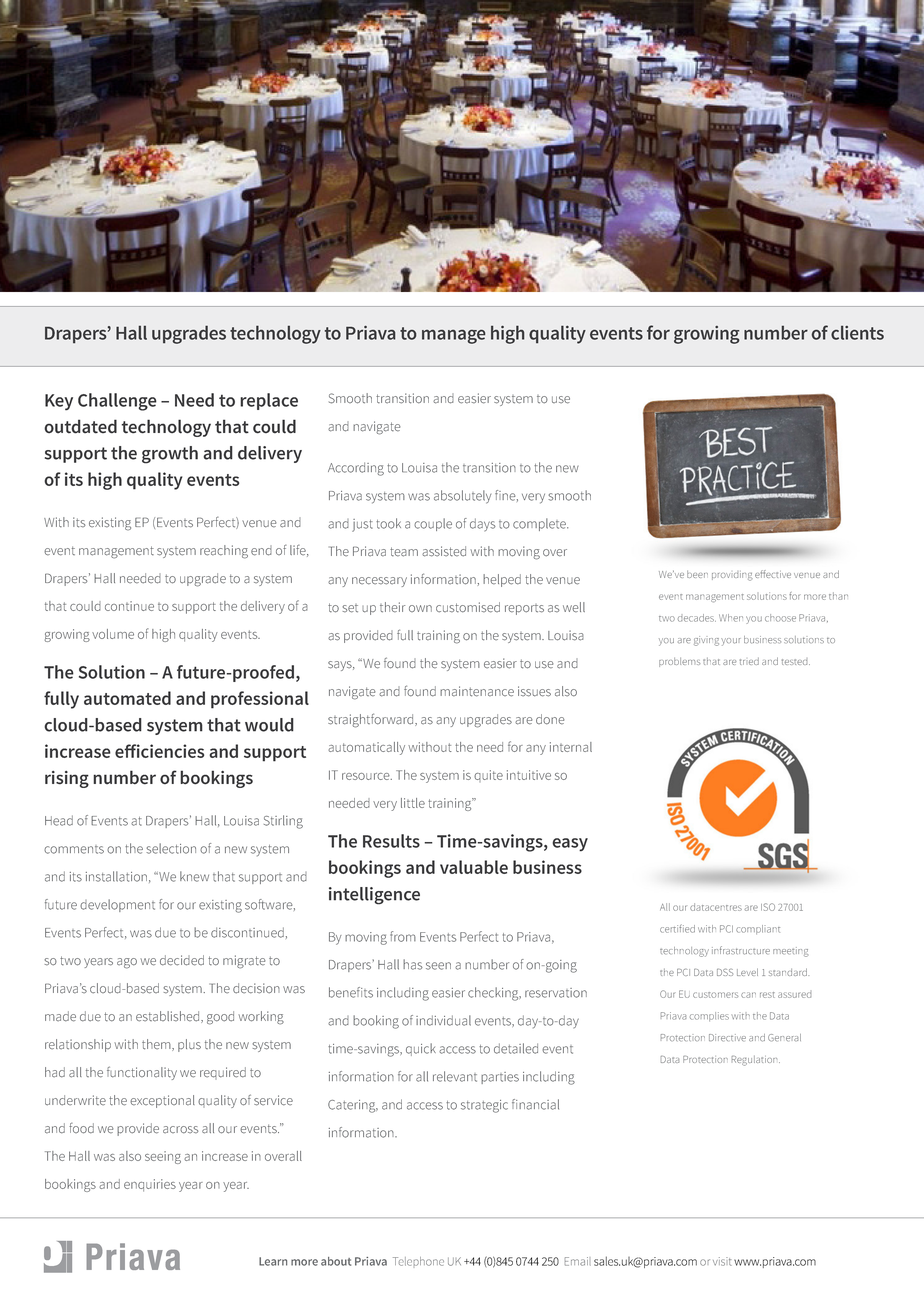 Image resolution: width=924 pixels, height=1308 pixels. I want to click on enquiries, so click(150, 1185).
